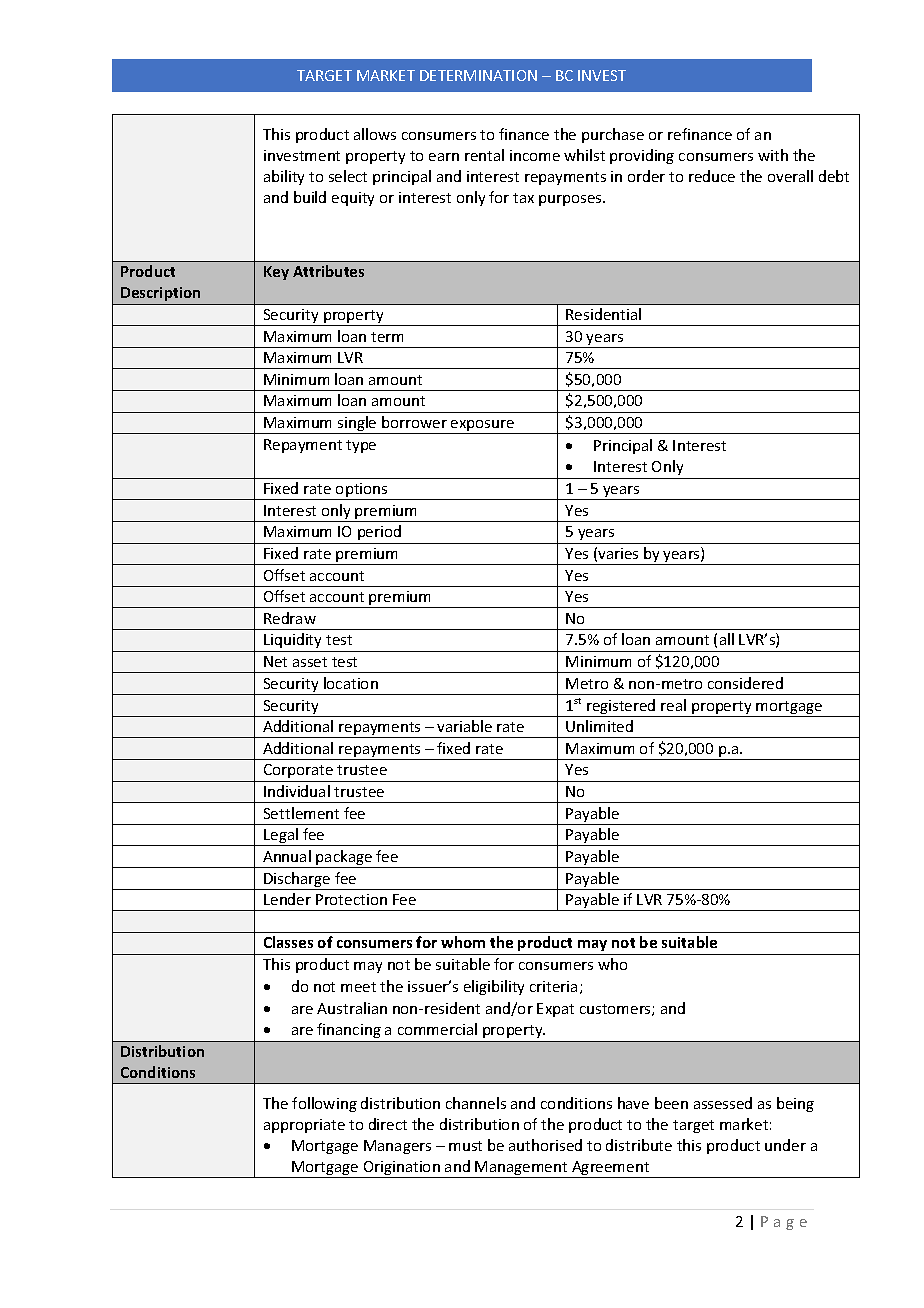 The height and width of the screenshot is (1308, 924). What do you see at coordinates (348, 176) in the screenshot?
I see `select` at bounding box center [348, 176].
